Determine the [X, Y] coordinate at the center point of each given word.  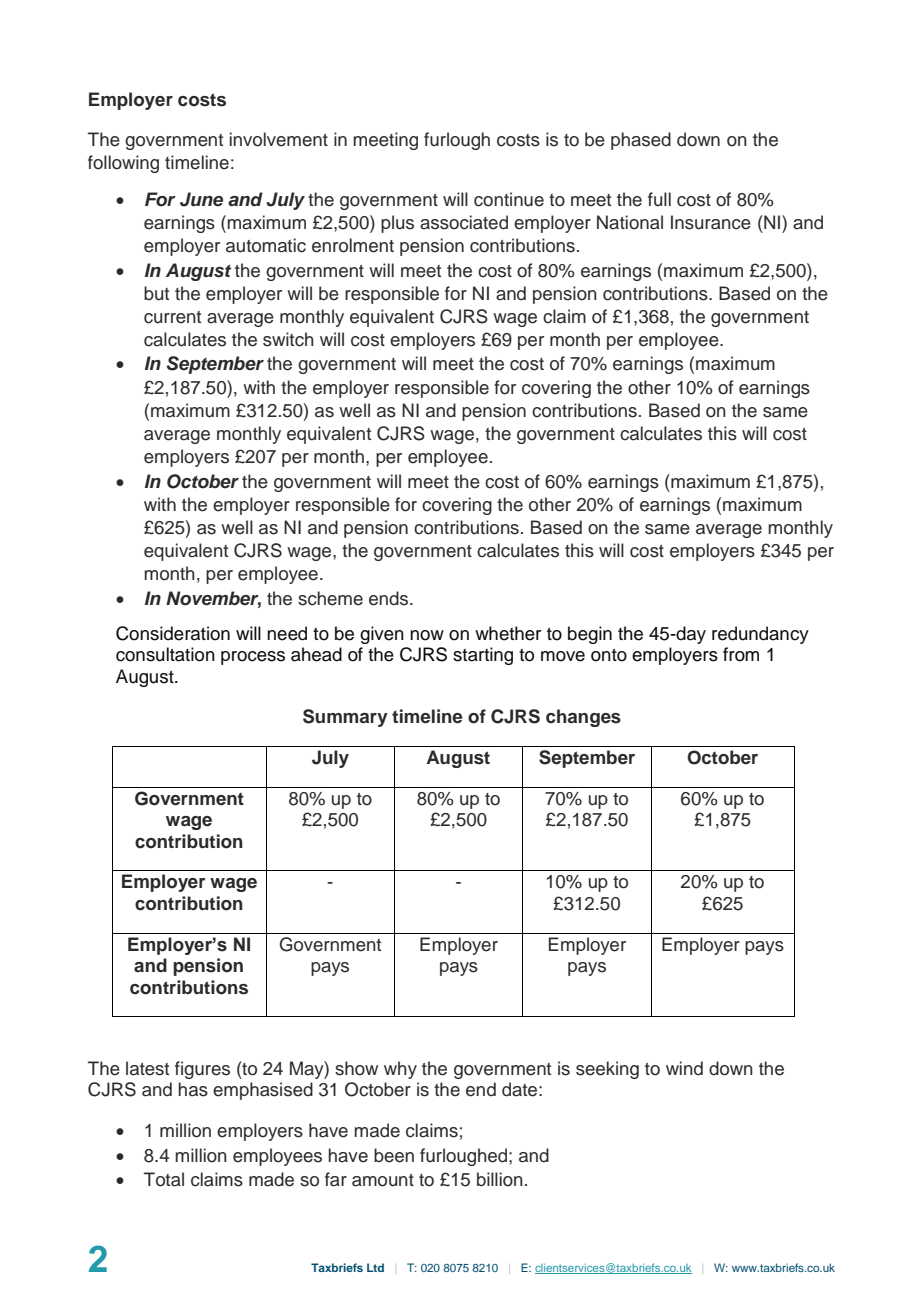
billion [500, 1179]
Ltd [375, 1267]
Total [164, 1179]
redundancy [760, 635]
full [659, 199]
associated [464, 222]
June [201, 199]
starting [483, 656]
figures [202, 1070]
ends [390, 598]
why [400, 1070]
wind [684, 1068]
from [741, 654]
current [172, 317]
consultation [165, 654]
